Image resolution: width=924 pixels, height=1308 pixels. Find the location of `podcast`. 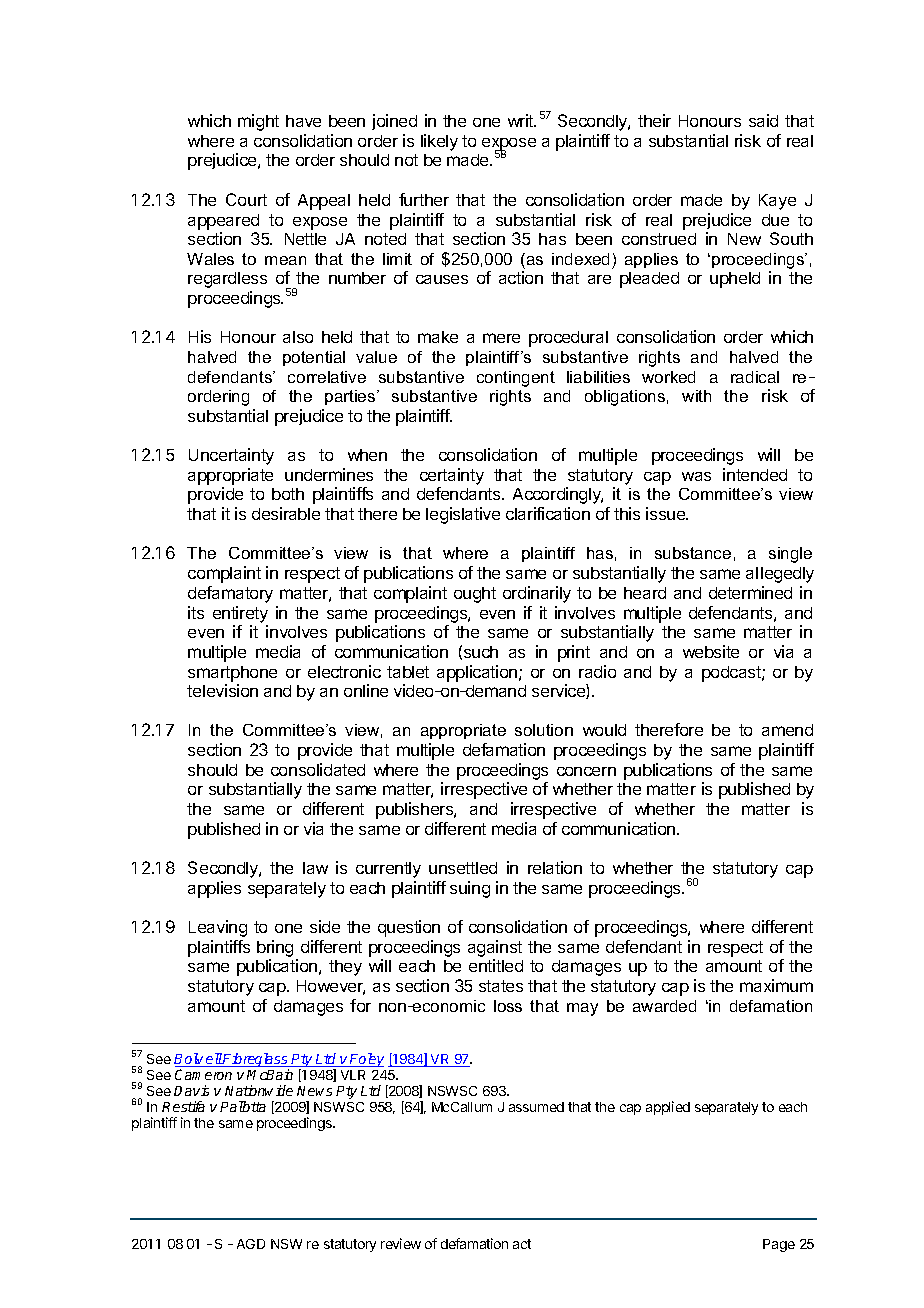

podcast is located at coordinates (732, 674).
